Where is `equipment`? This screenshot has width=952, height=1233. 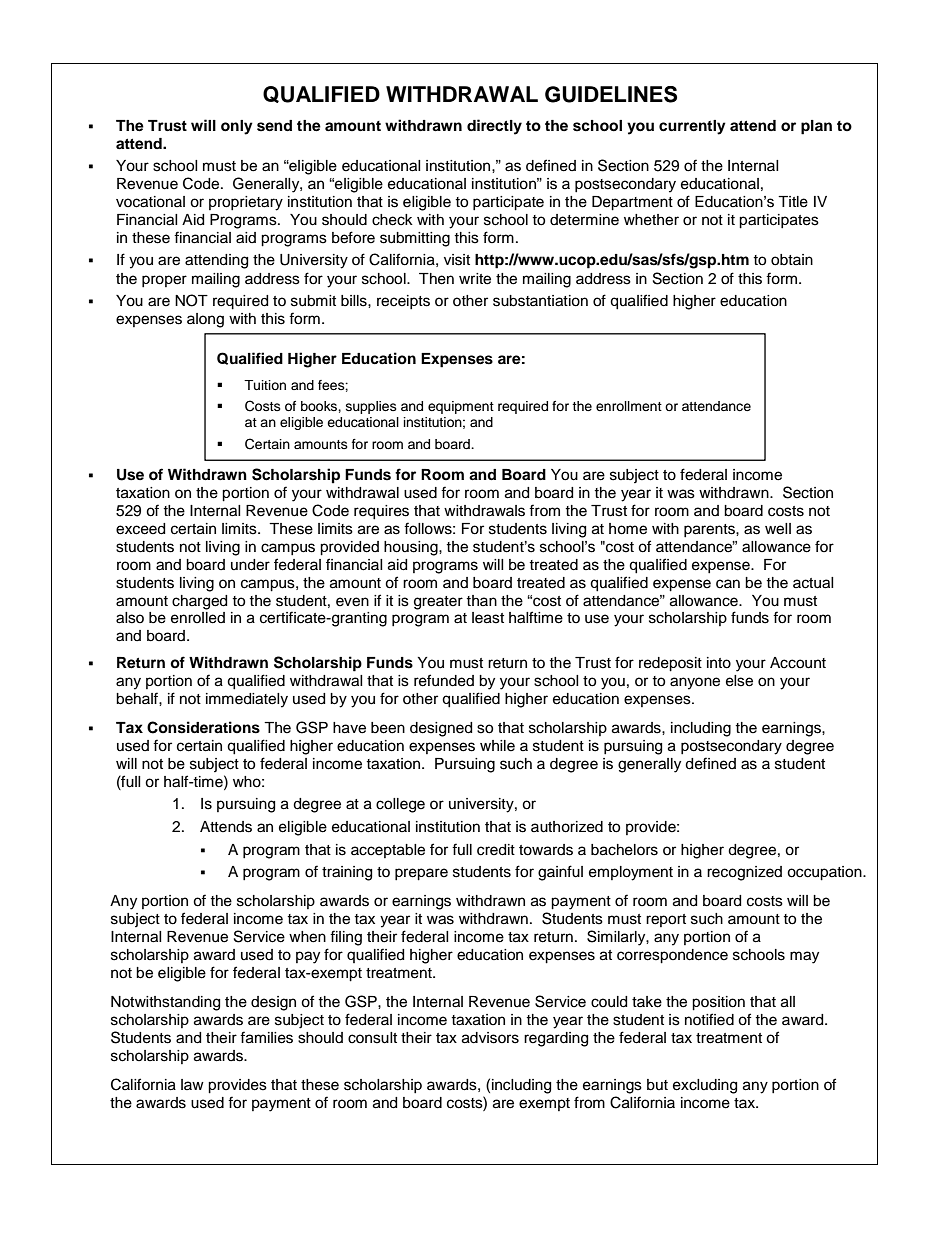
equipment is located at coordinates (461, 407).
